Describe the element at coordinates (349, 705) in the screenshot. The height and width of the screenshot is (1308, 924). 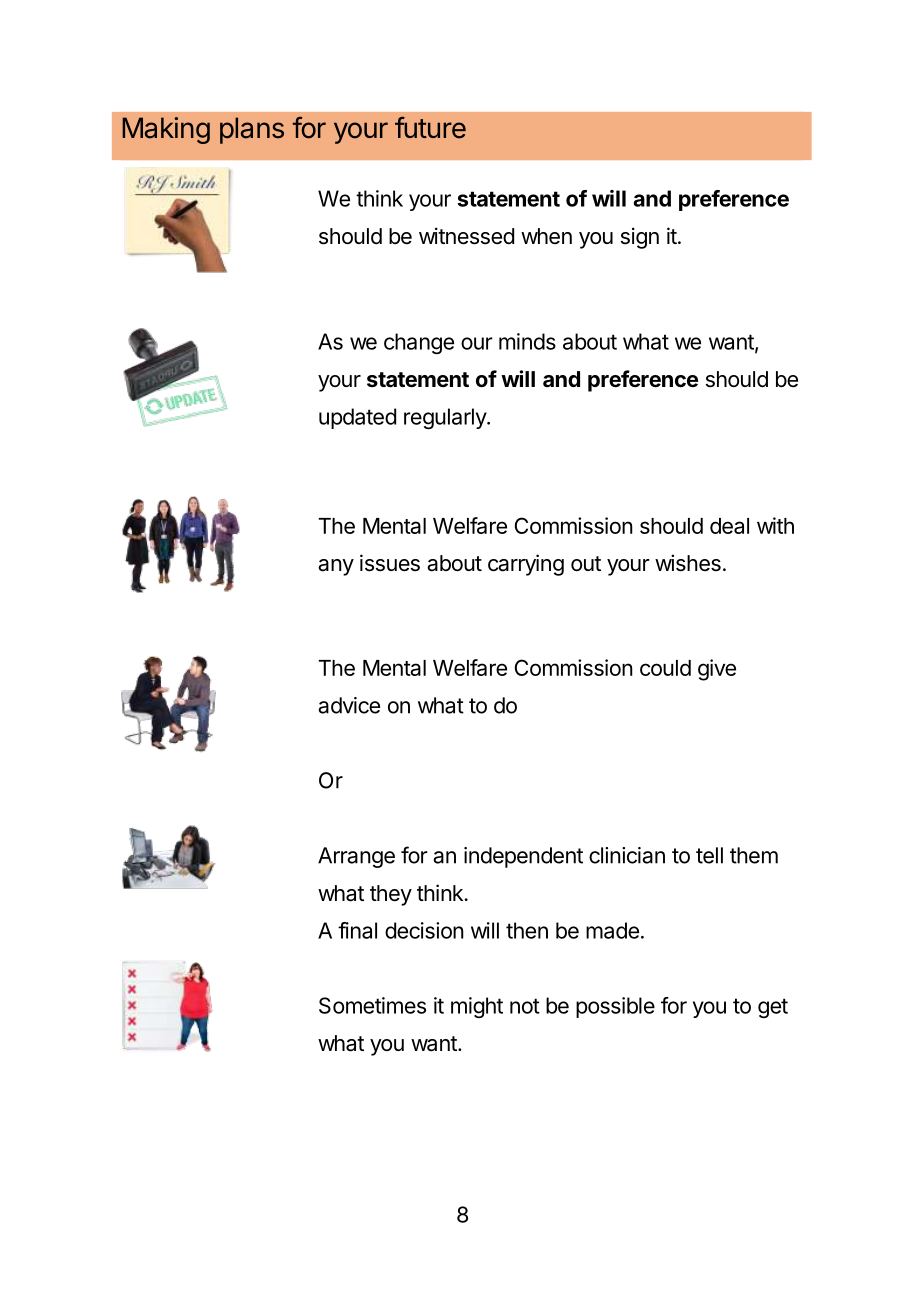
I see `advice` at that location.
